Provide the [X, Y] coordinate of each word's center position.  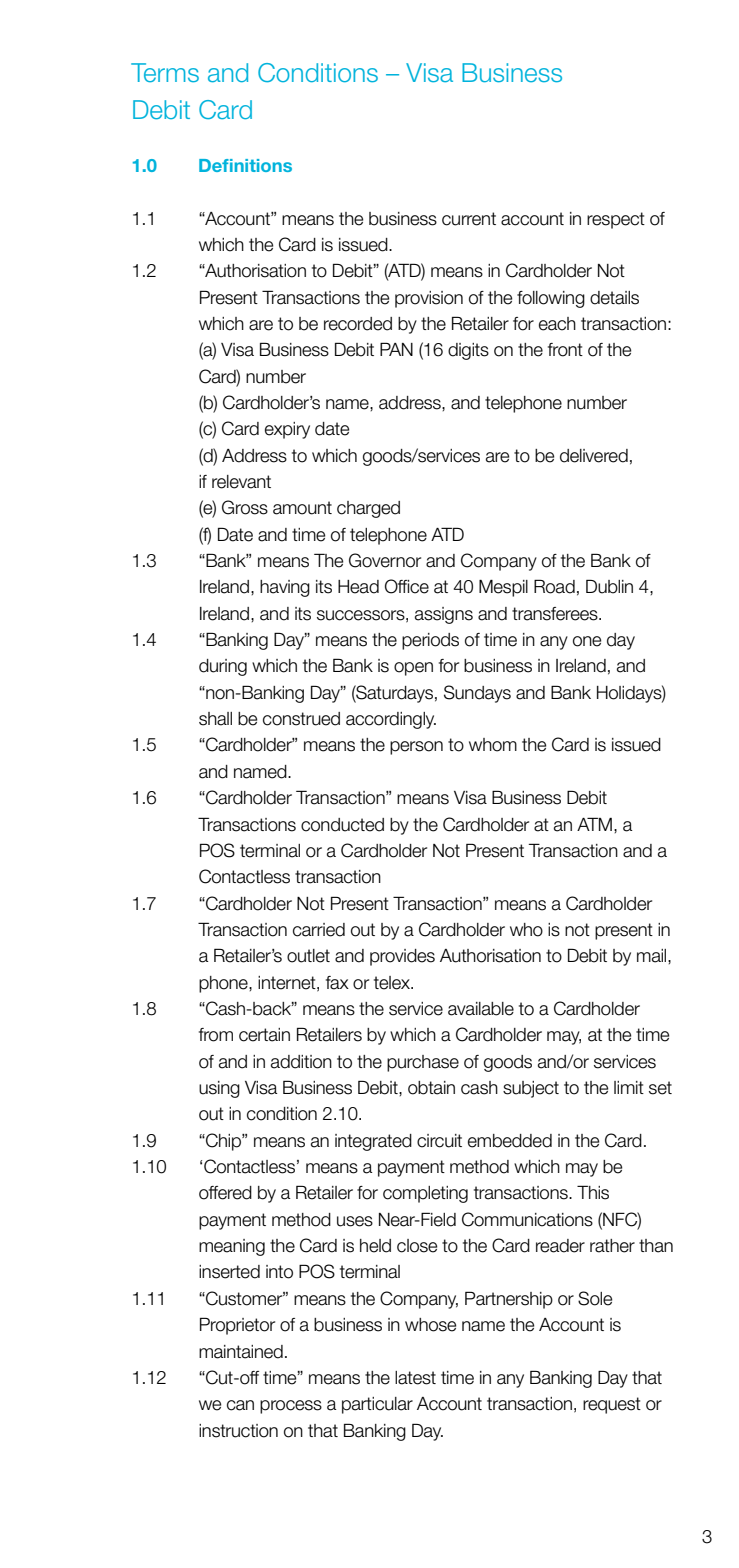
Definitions [245, 165]
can [240, 1405]
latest [415, 1378]
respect [616, 220]
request [612, 1405]
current [469, 219]
